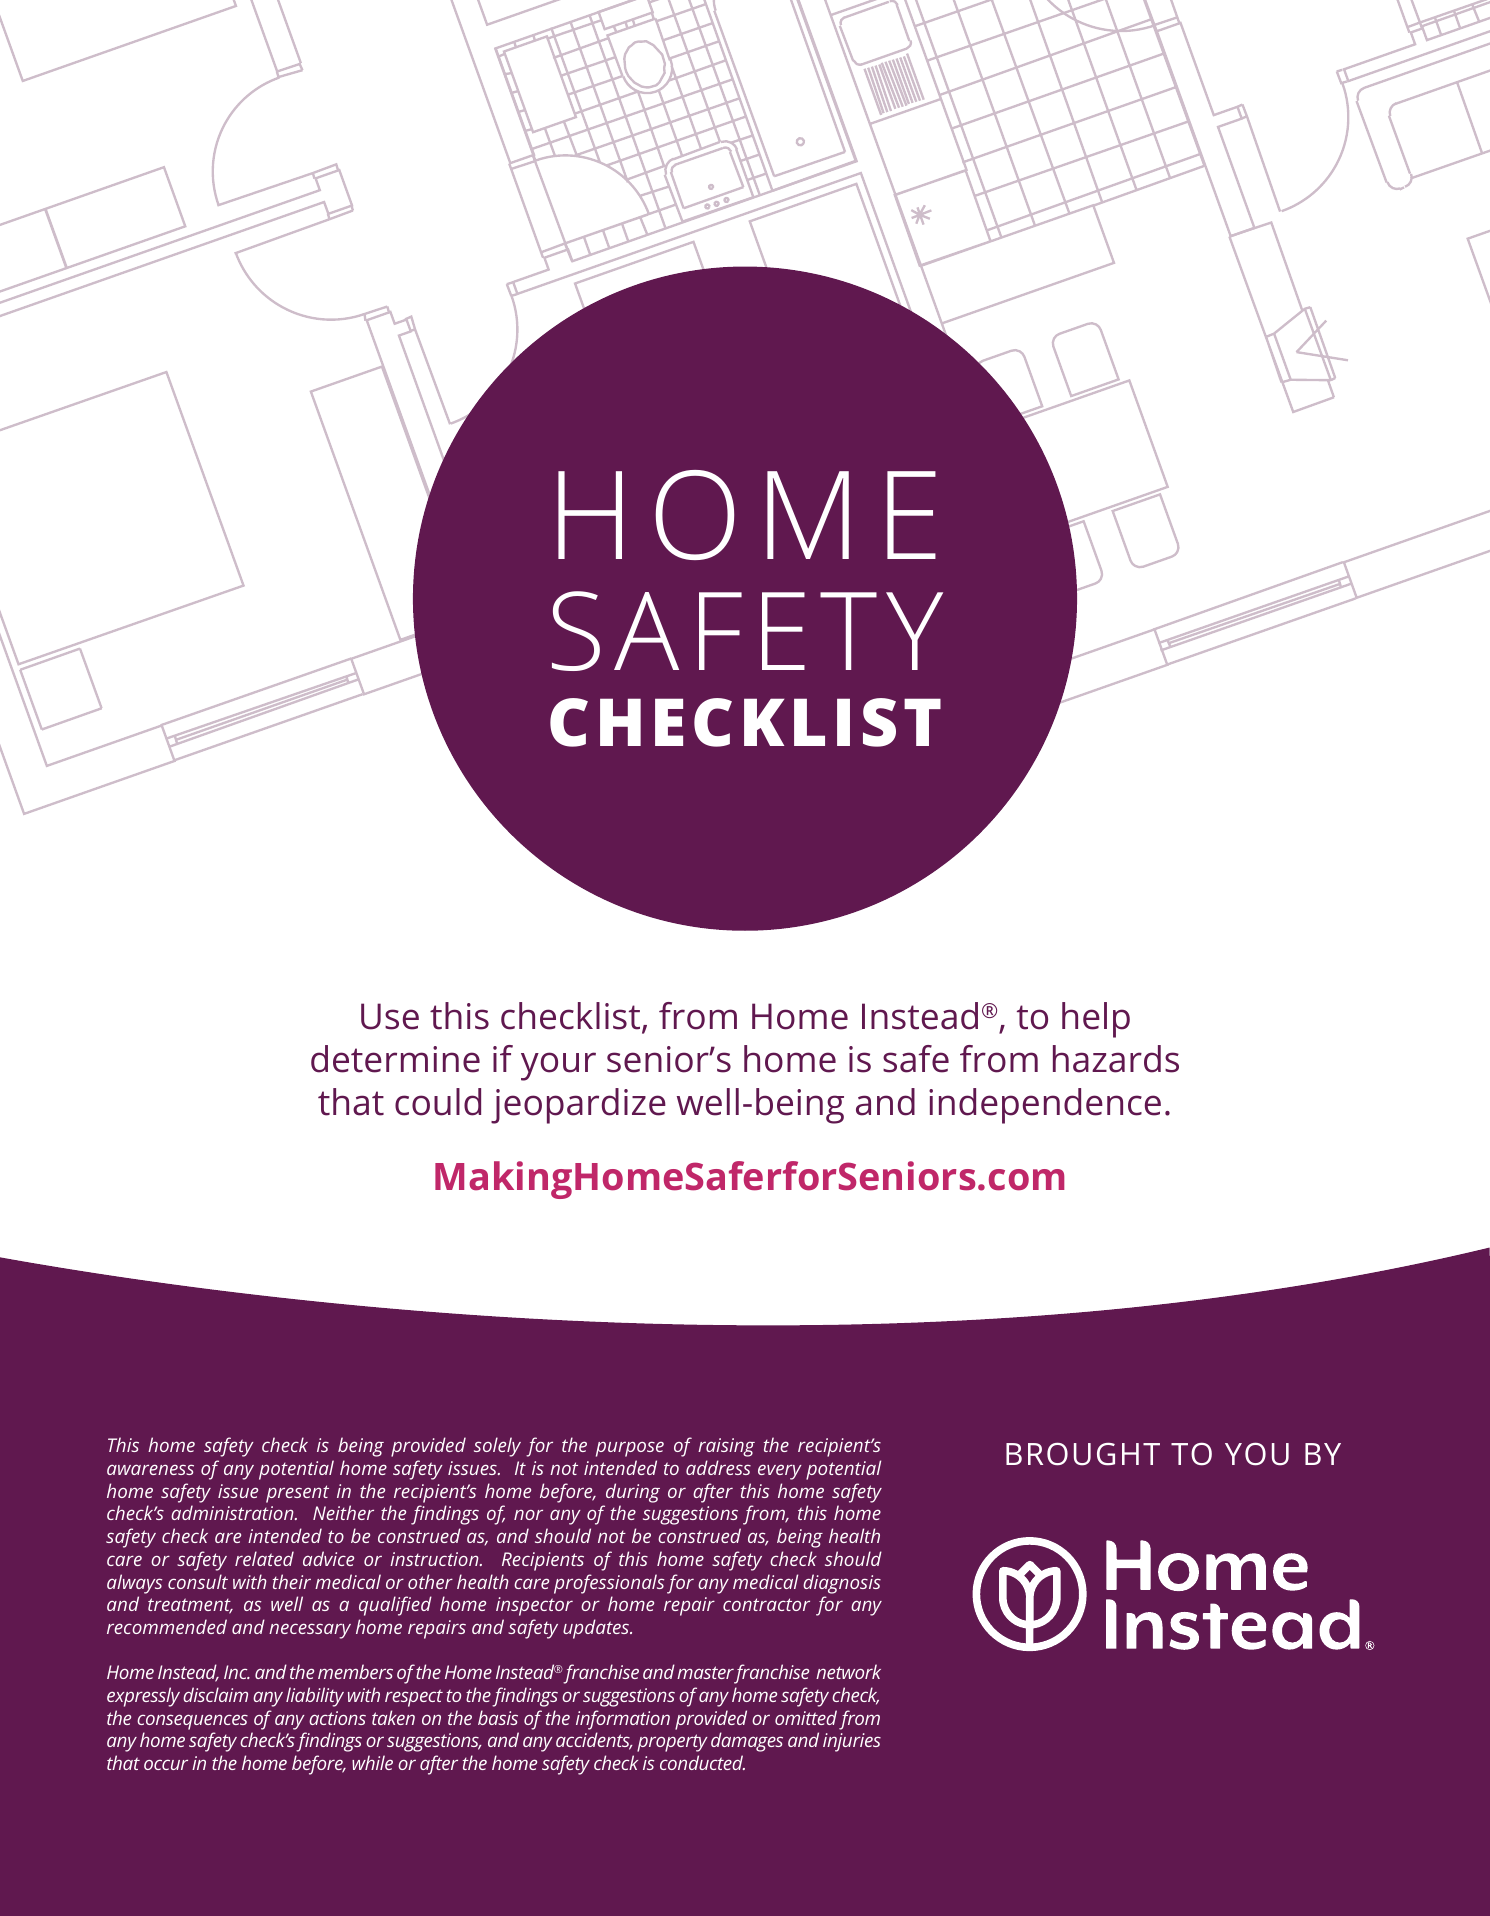 The image size is (1490, 1916). I want to click on independence, so click(1045, 1106).
